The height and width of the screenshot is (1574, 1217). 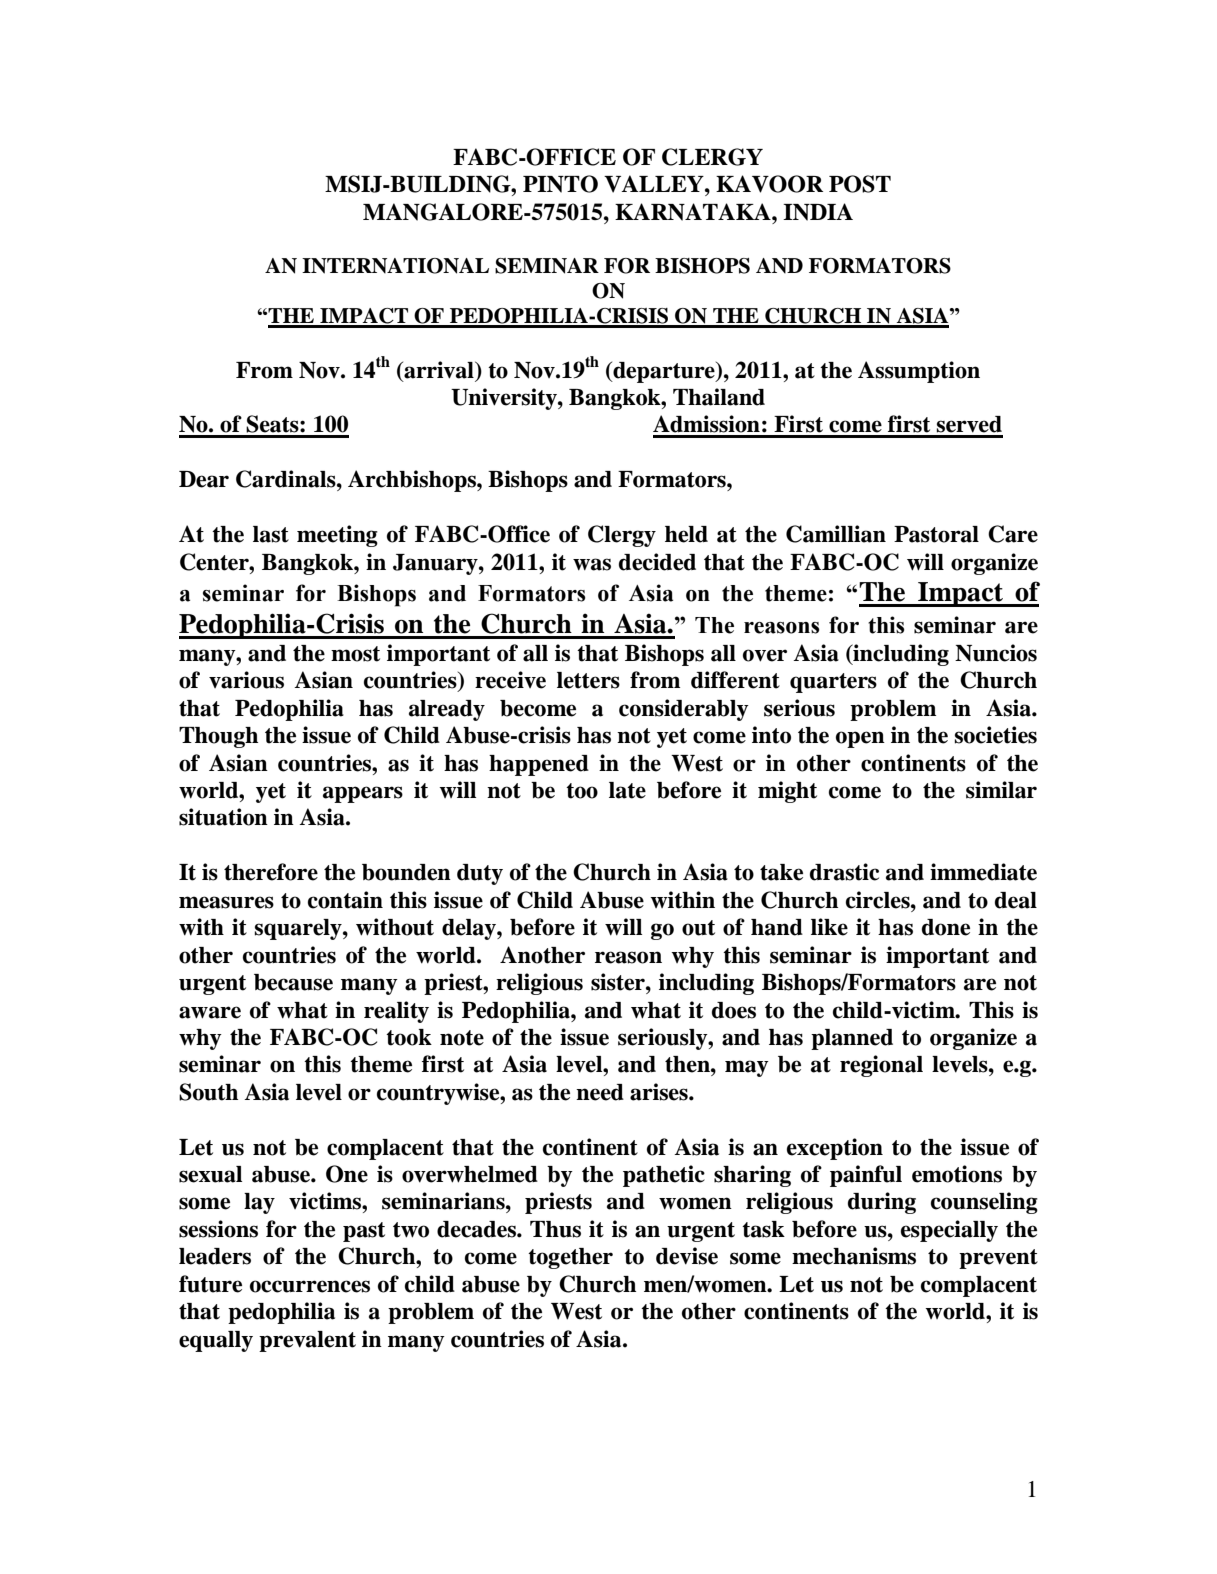 What do you see at coordinates (1013, 534) in the screenshot?
I see `Care` at bounding box center [1013, 534].
